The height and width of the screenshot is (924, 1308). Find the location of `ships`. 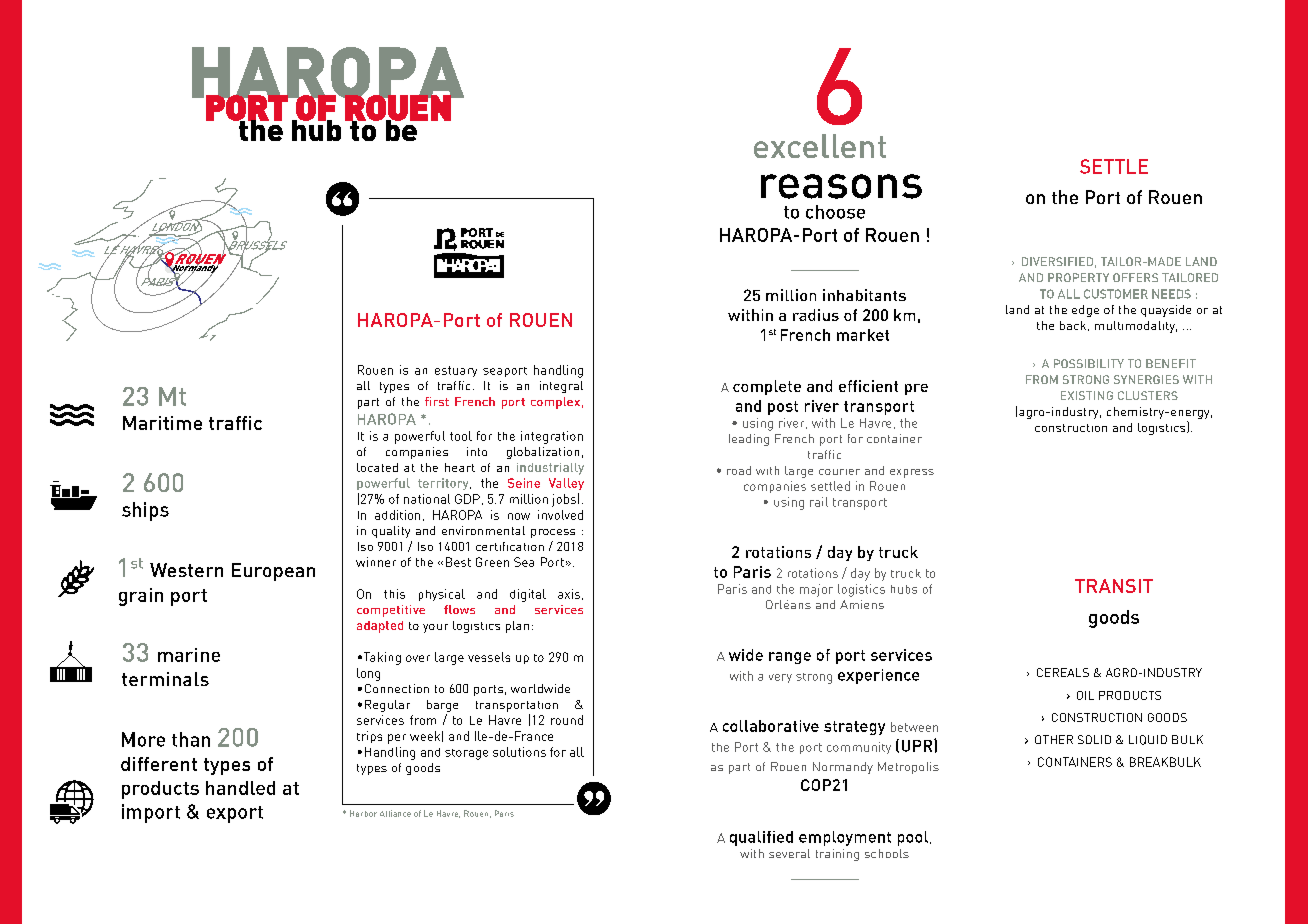

ships is located at coordinates (145, 511).
